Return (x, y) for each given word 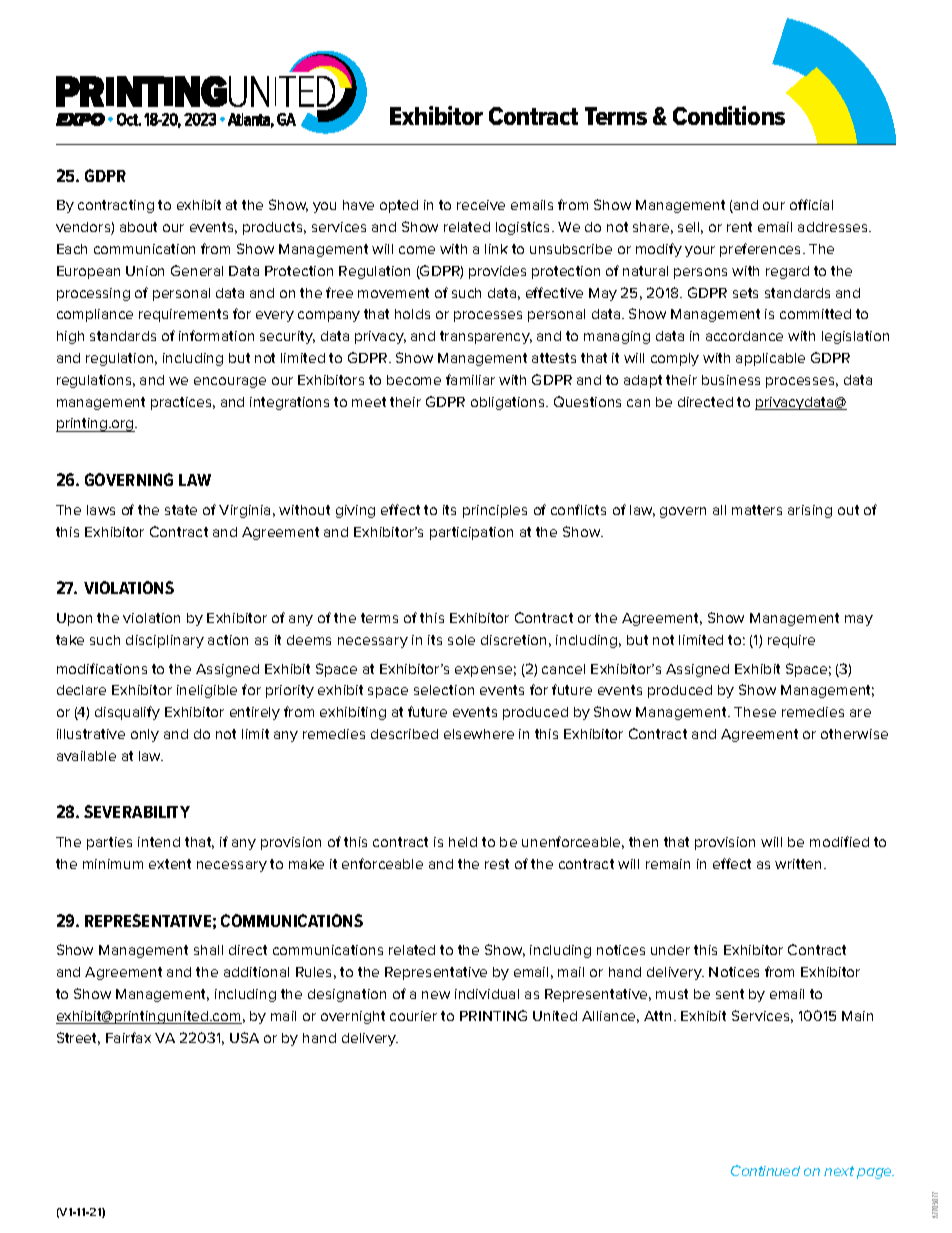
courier (413, 1016)
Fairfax (128, 1037)
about (138, 227)
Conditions (729, 115)
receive (481, 205)
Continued (765, 1170)
